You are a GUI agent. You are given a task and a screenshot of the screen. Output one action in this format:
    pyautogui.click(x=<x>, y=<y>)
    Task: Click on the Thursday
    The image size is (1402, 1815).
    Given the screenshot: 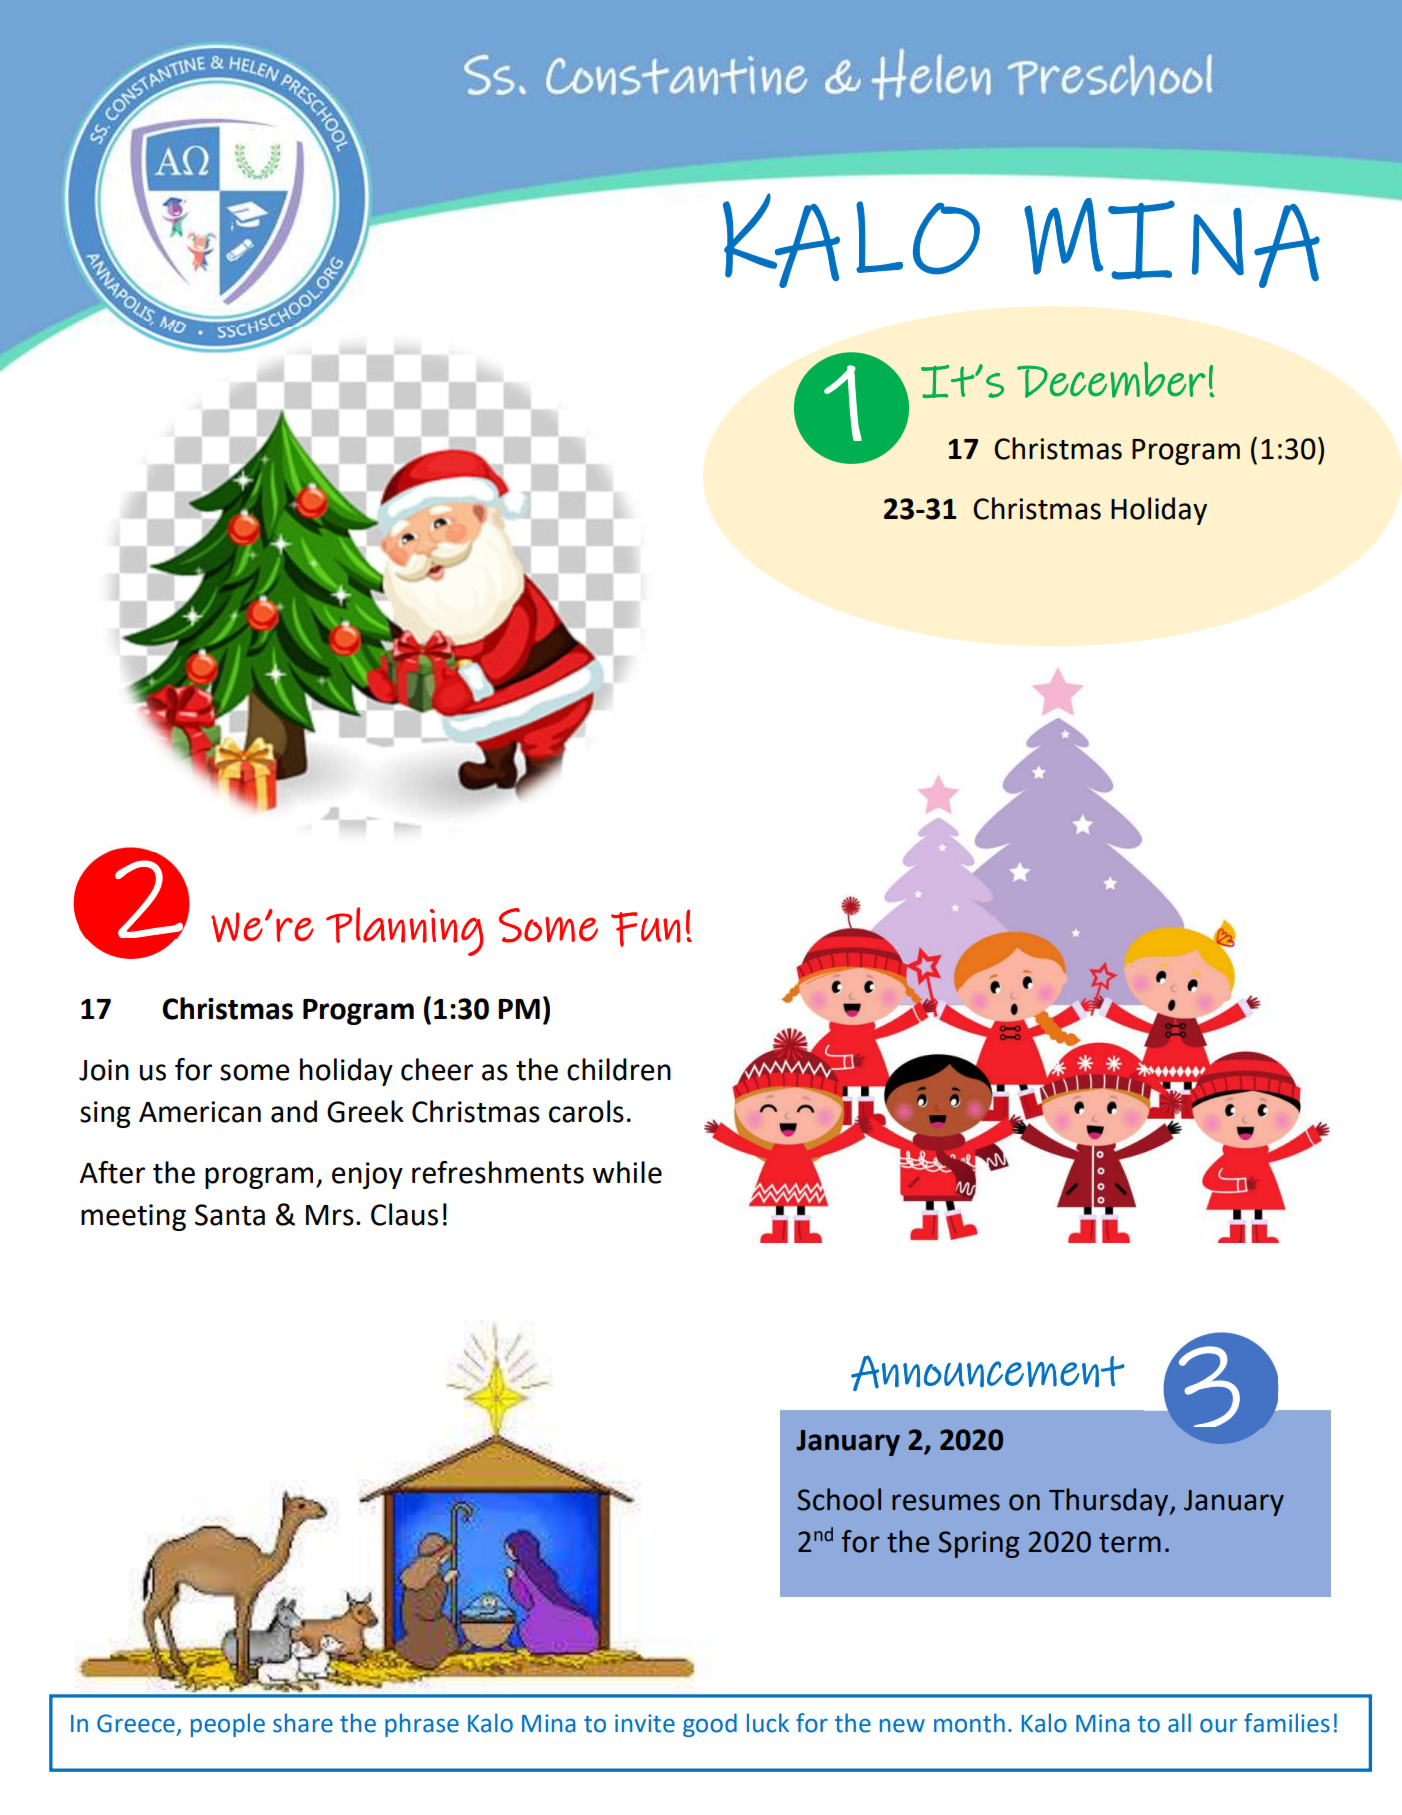 What is the action you would take?
    pyautogui.click(x=1110, y=1502)
